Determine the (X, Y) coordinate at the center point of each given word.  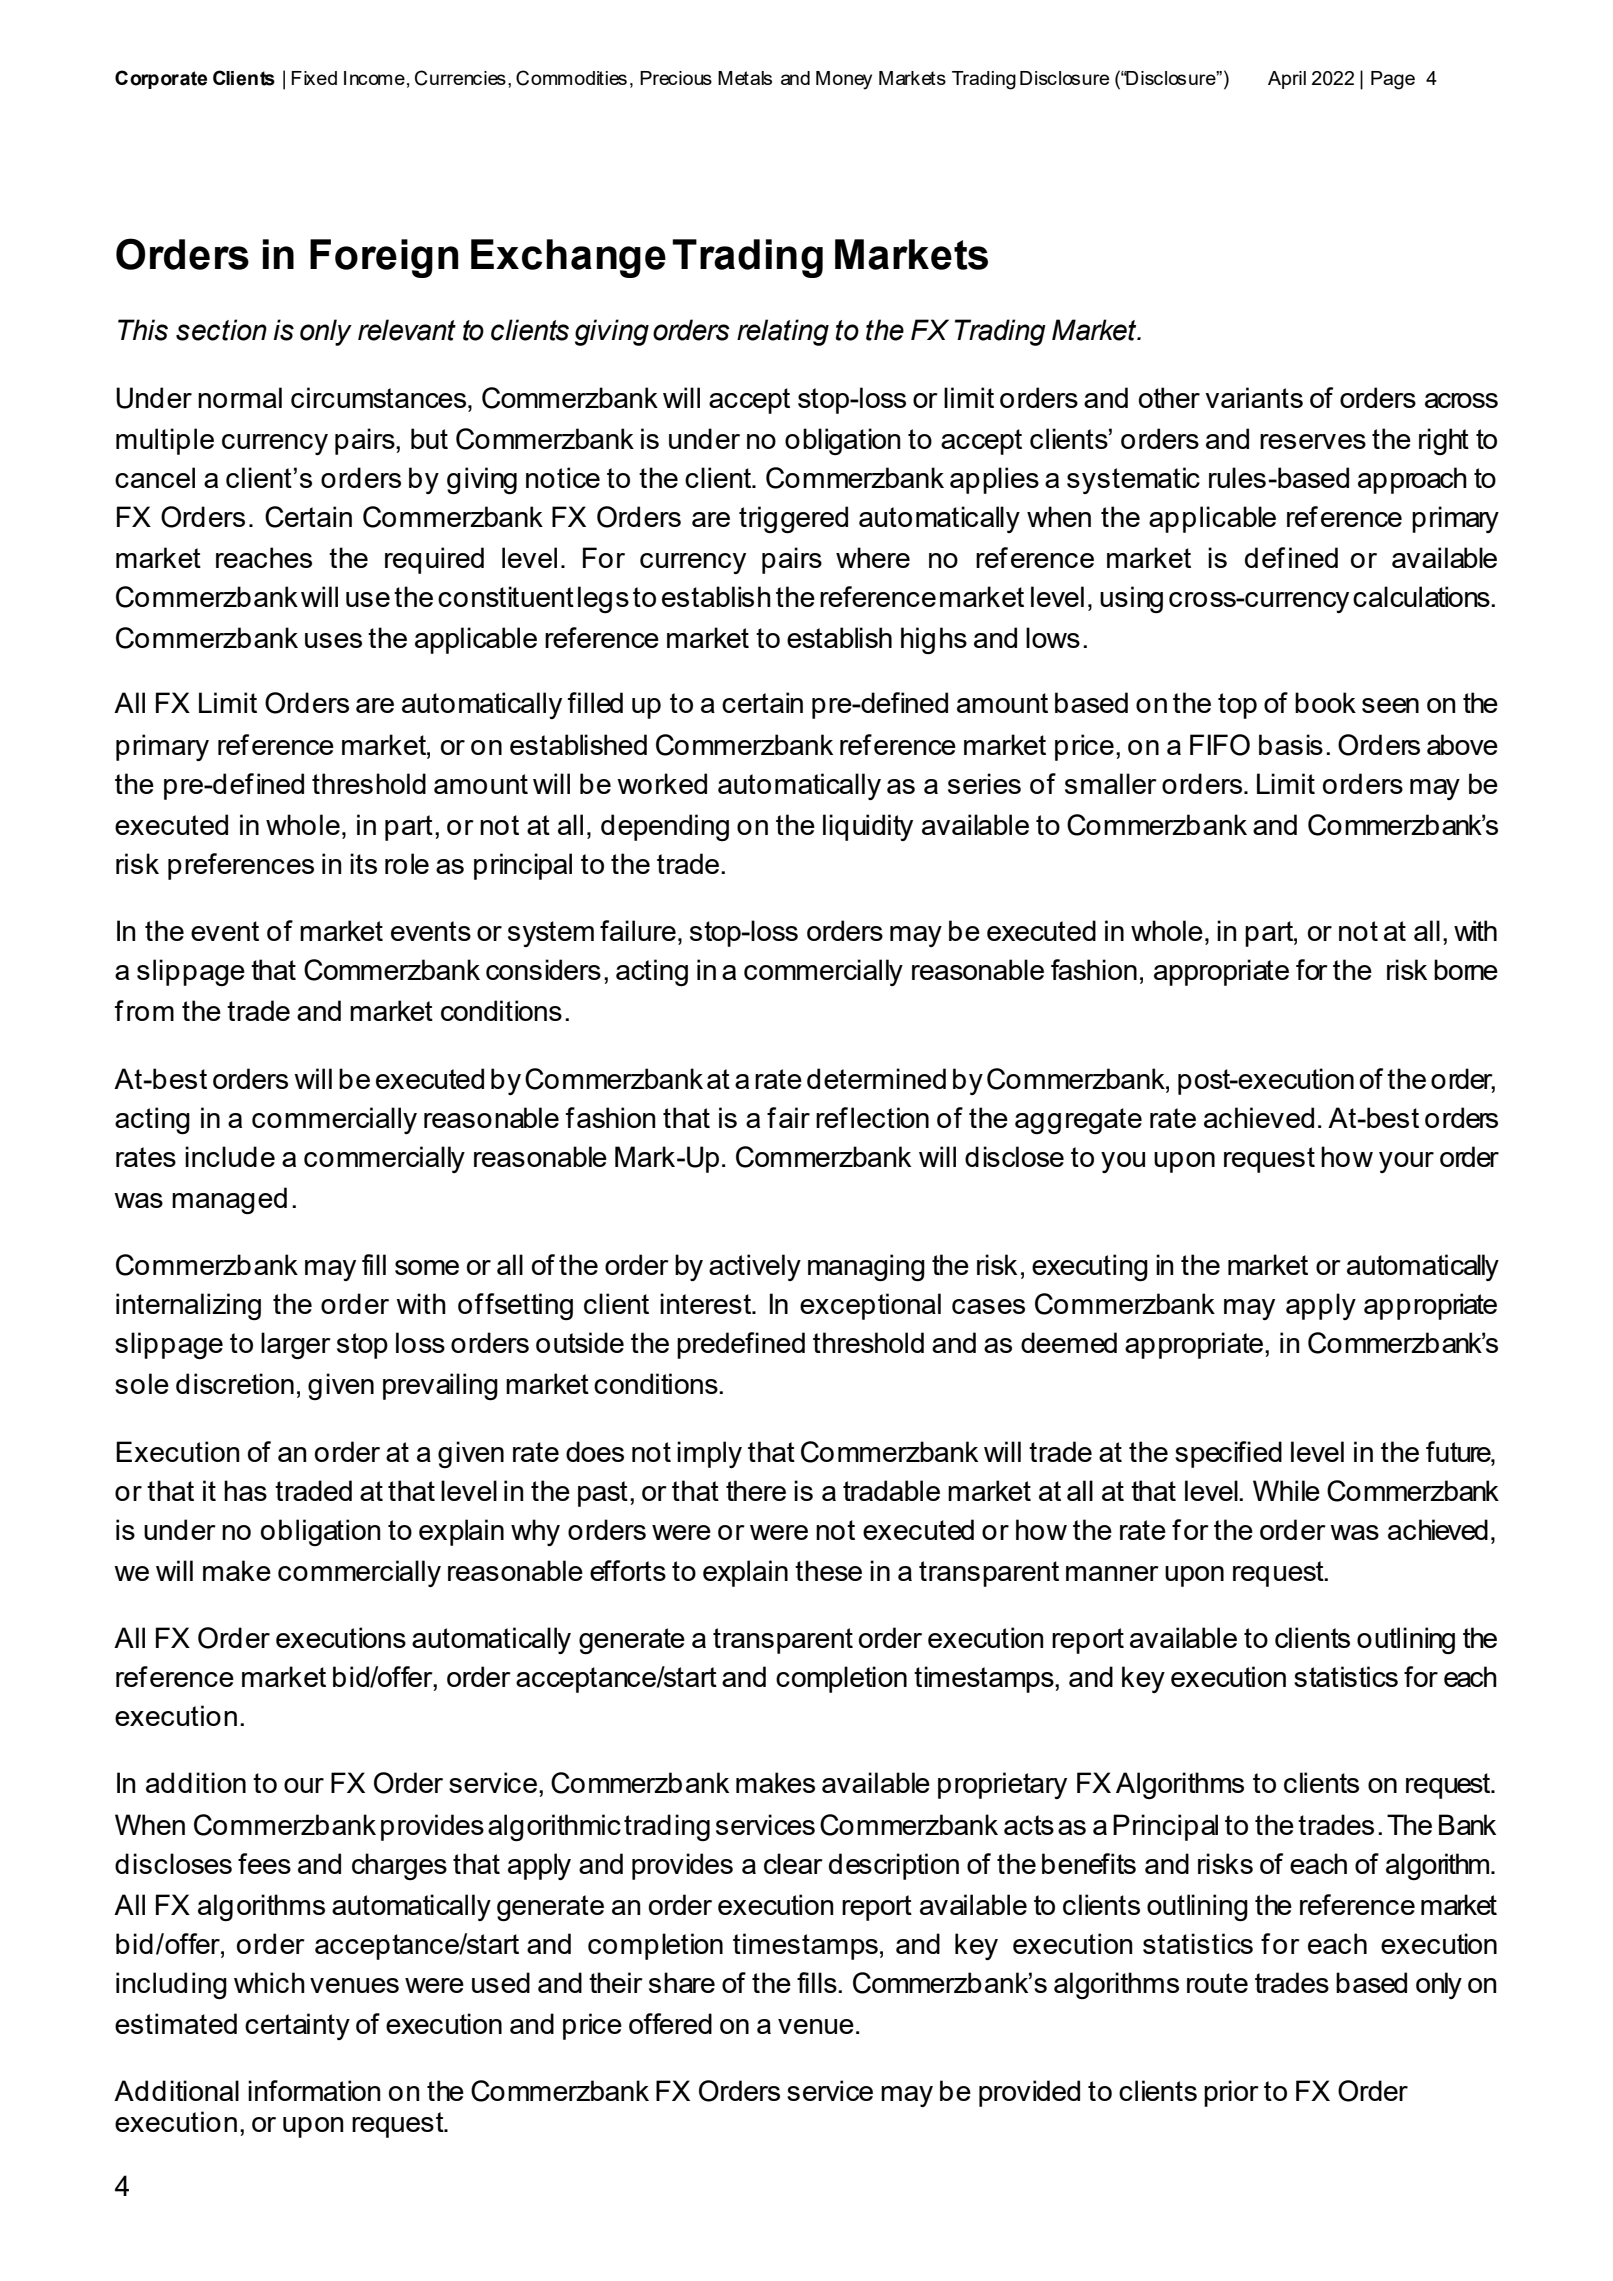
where (873, 557)
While (1286, 1490)
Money (844, 80)
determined (876, 1078)
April (1287, 80)
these (828, 1570)
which (269, 1982)
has (245, 1490)
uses (333, 640)
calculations (1422, 596)
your (1406, 1162)
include (230, 1156)
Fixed (314, 78)
